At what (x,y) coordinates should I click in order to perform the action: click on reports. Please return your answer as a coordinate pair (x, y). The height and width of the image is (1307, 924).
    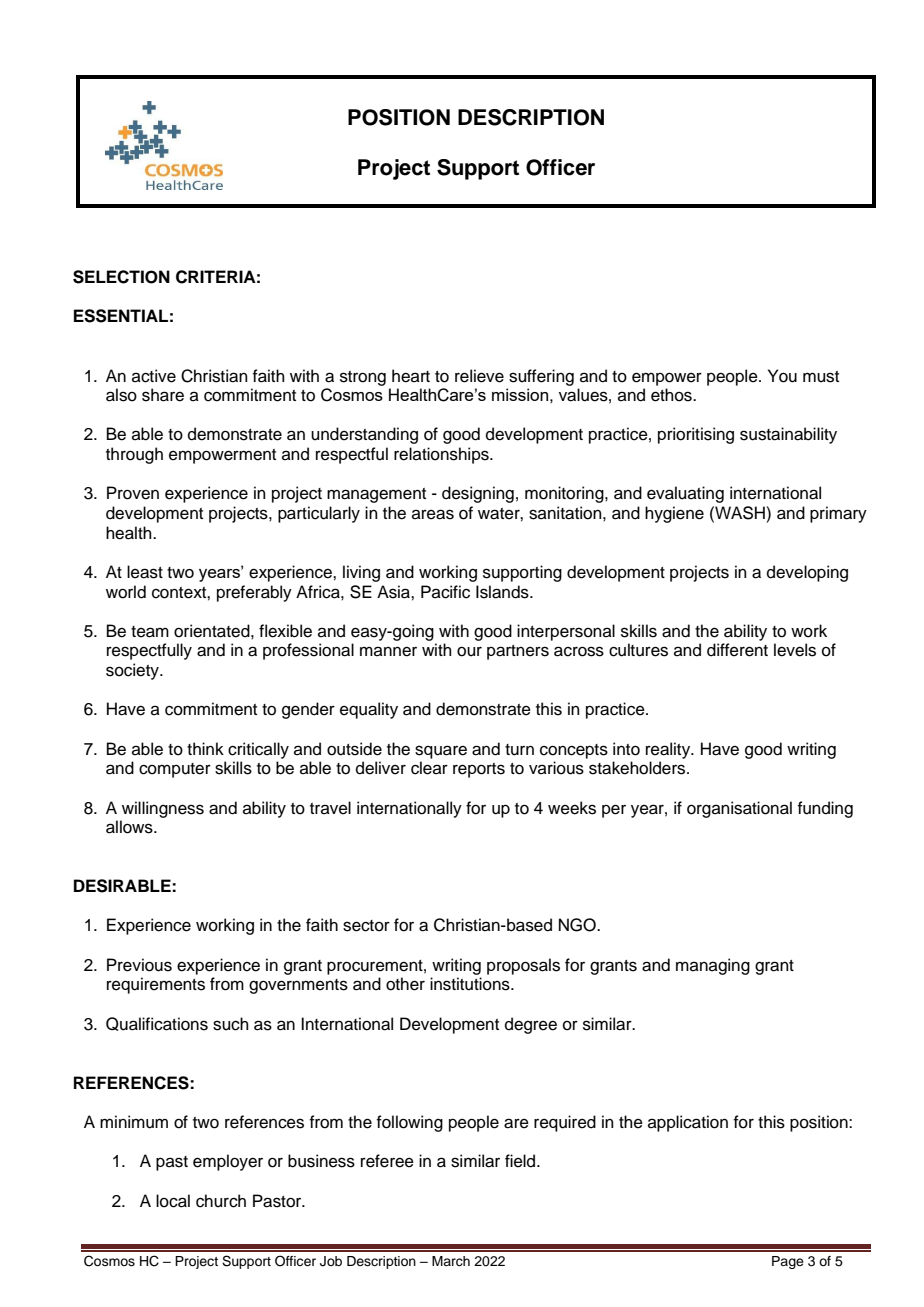
    Looking at the image, I should click on (479, 770).
